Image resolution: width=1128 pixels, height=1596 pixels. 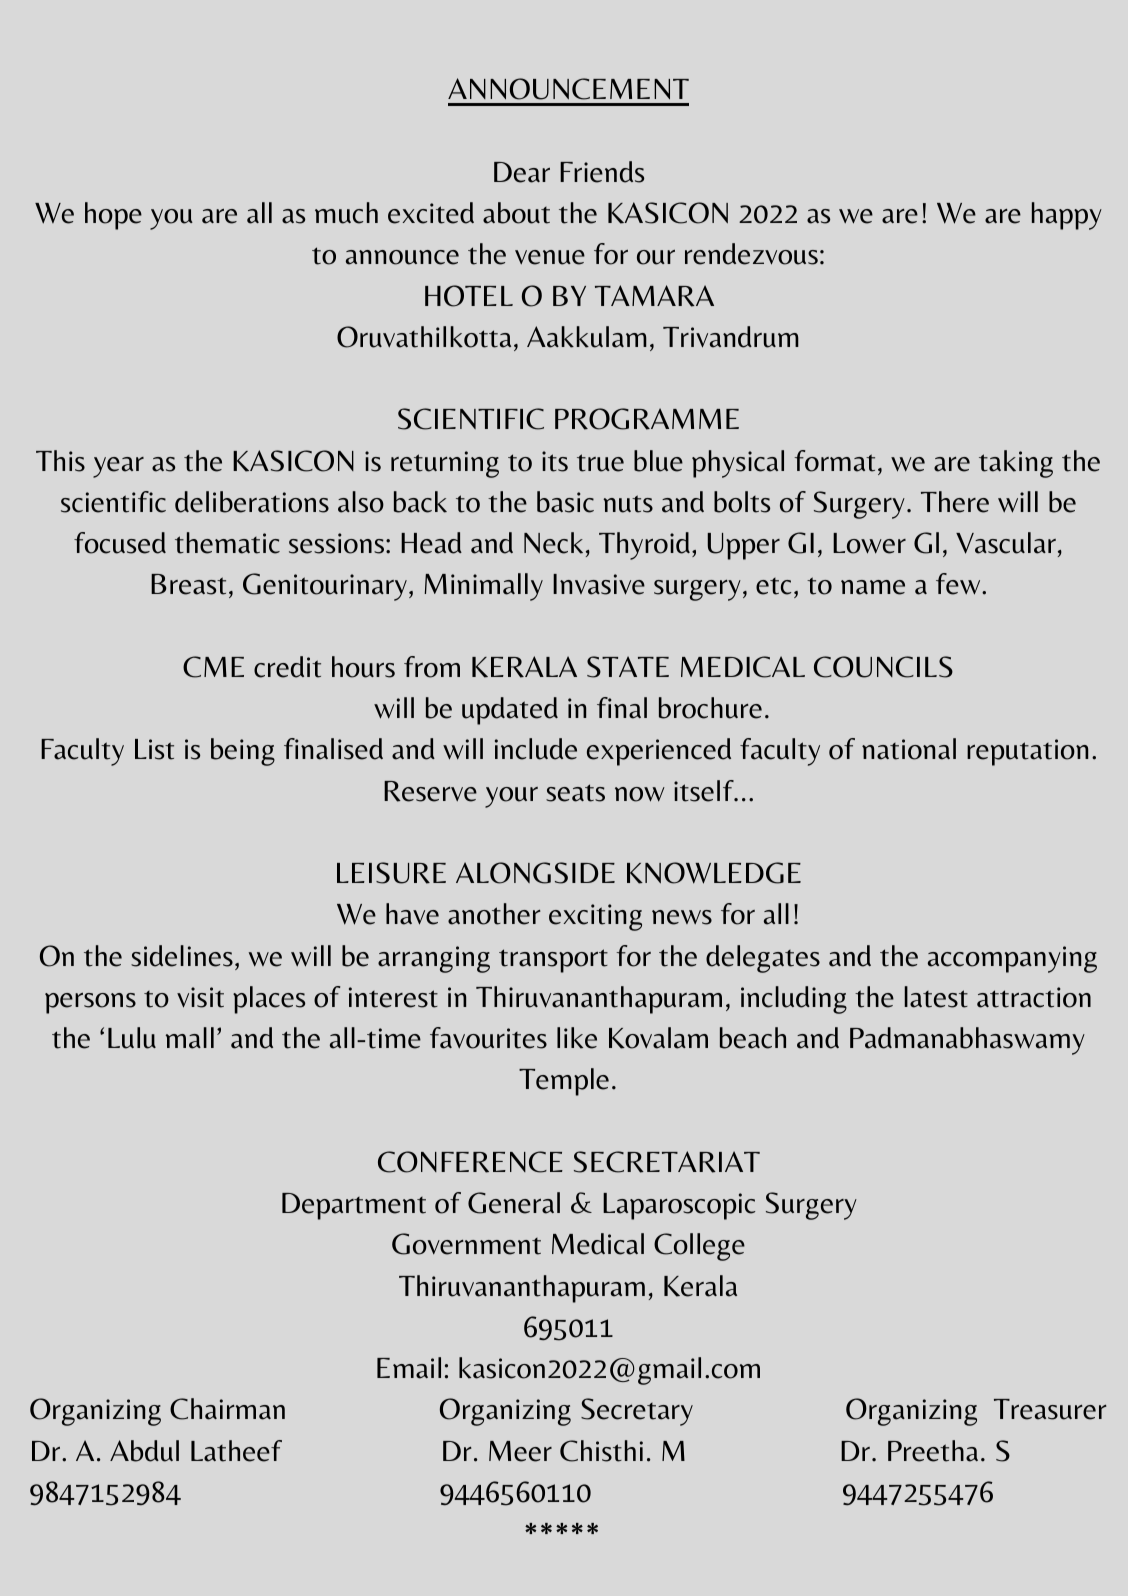 I want to click on national, so click(x=909, y=749).
